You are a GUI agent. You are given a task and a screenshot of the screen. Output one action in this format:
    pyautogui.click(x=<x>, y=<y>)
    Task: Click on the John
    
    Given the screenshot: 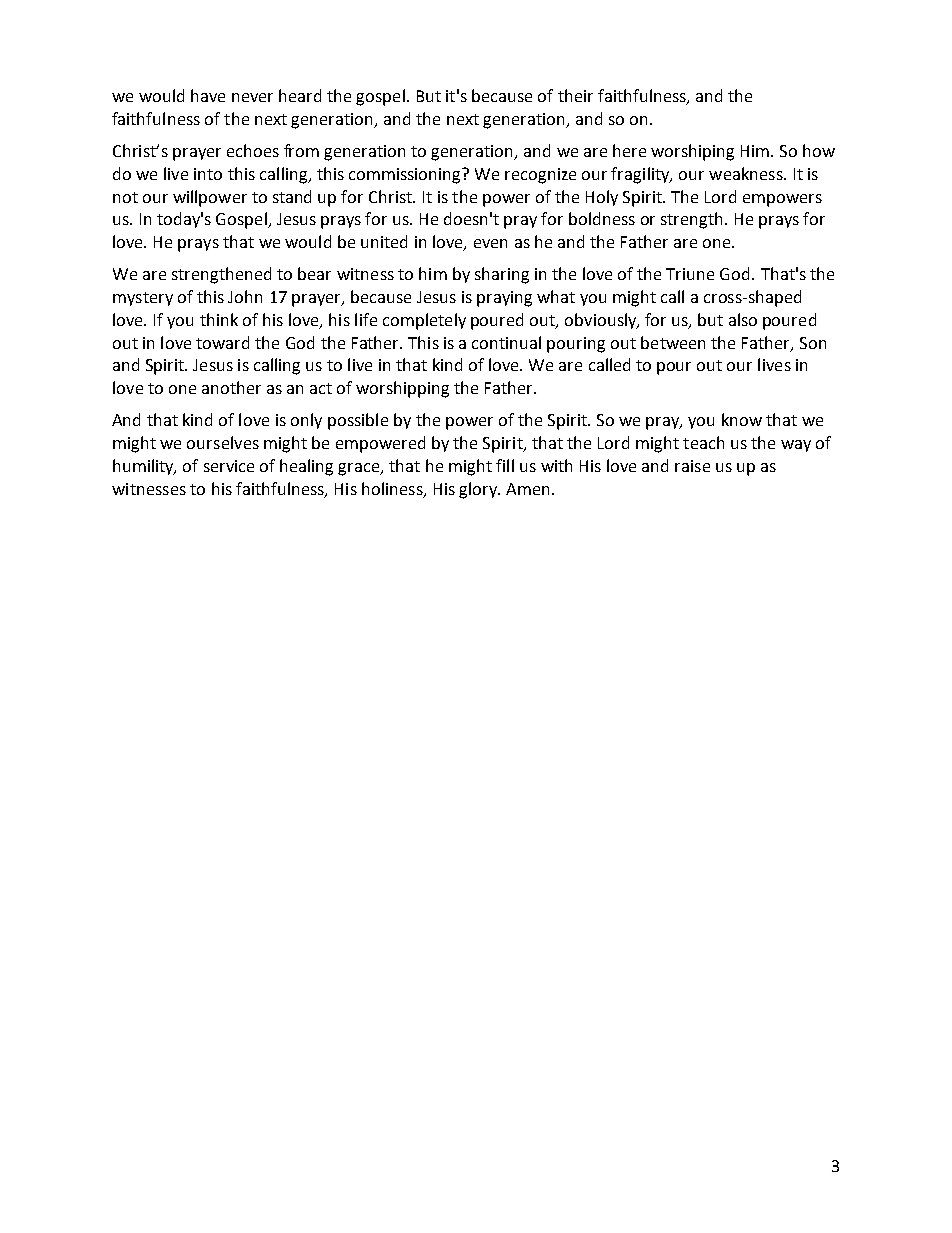 What is the action you would take?
    pyautogui.click(x=245, y=296)
